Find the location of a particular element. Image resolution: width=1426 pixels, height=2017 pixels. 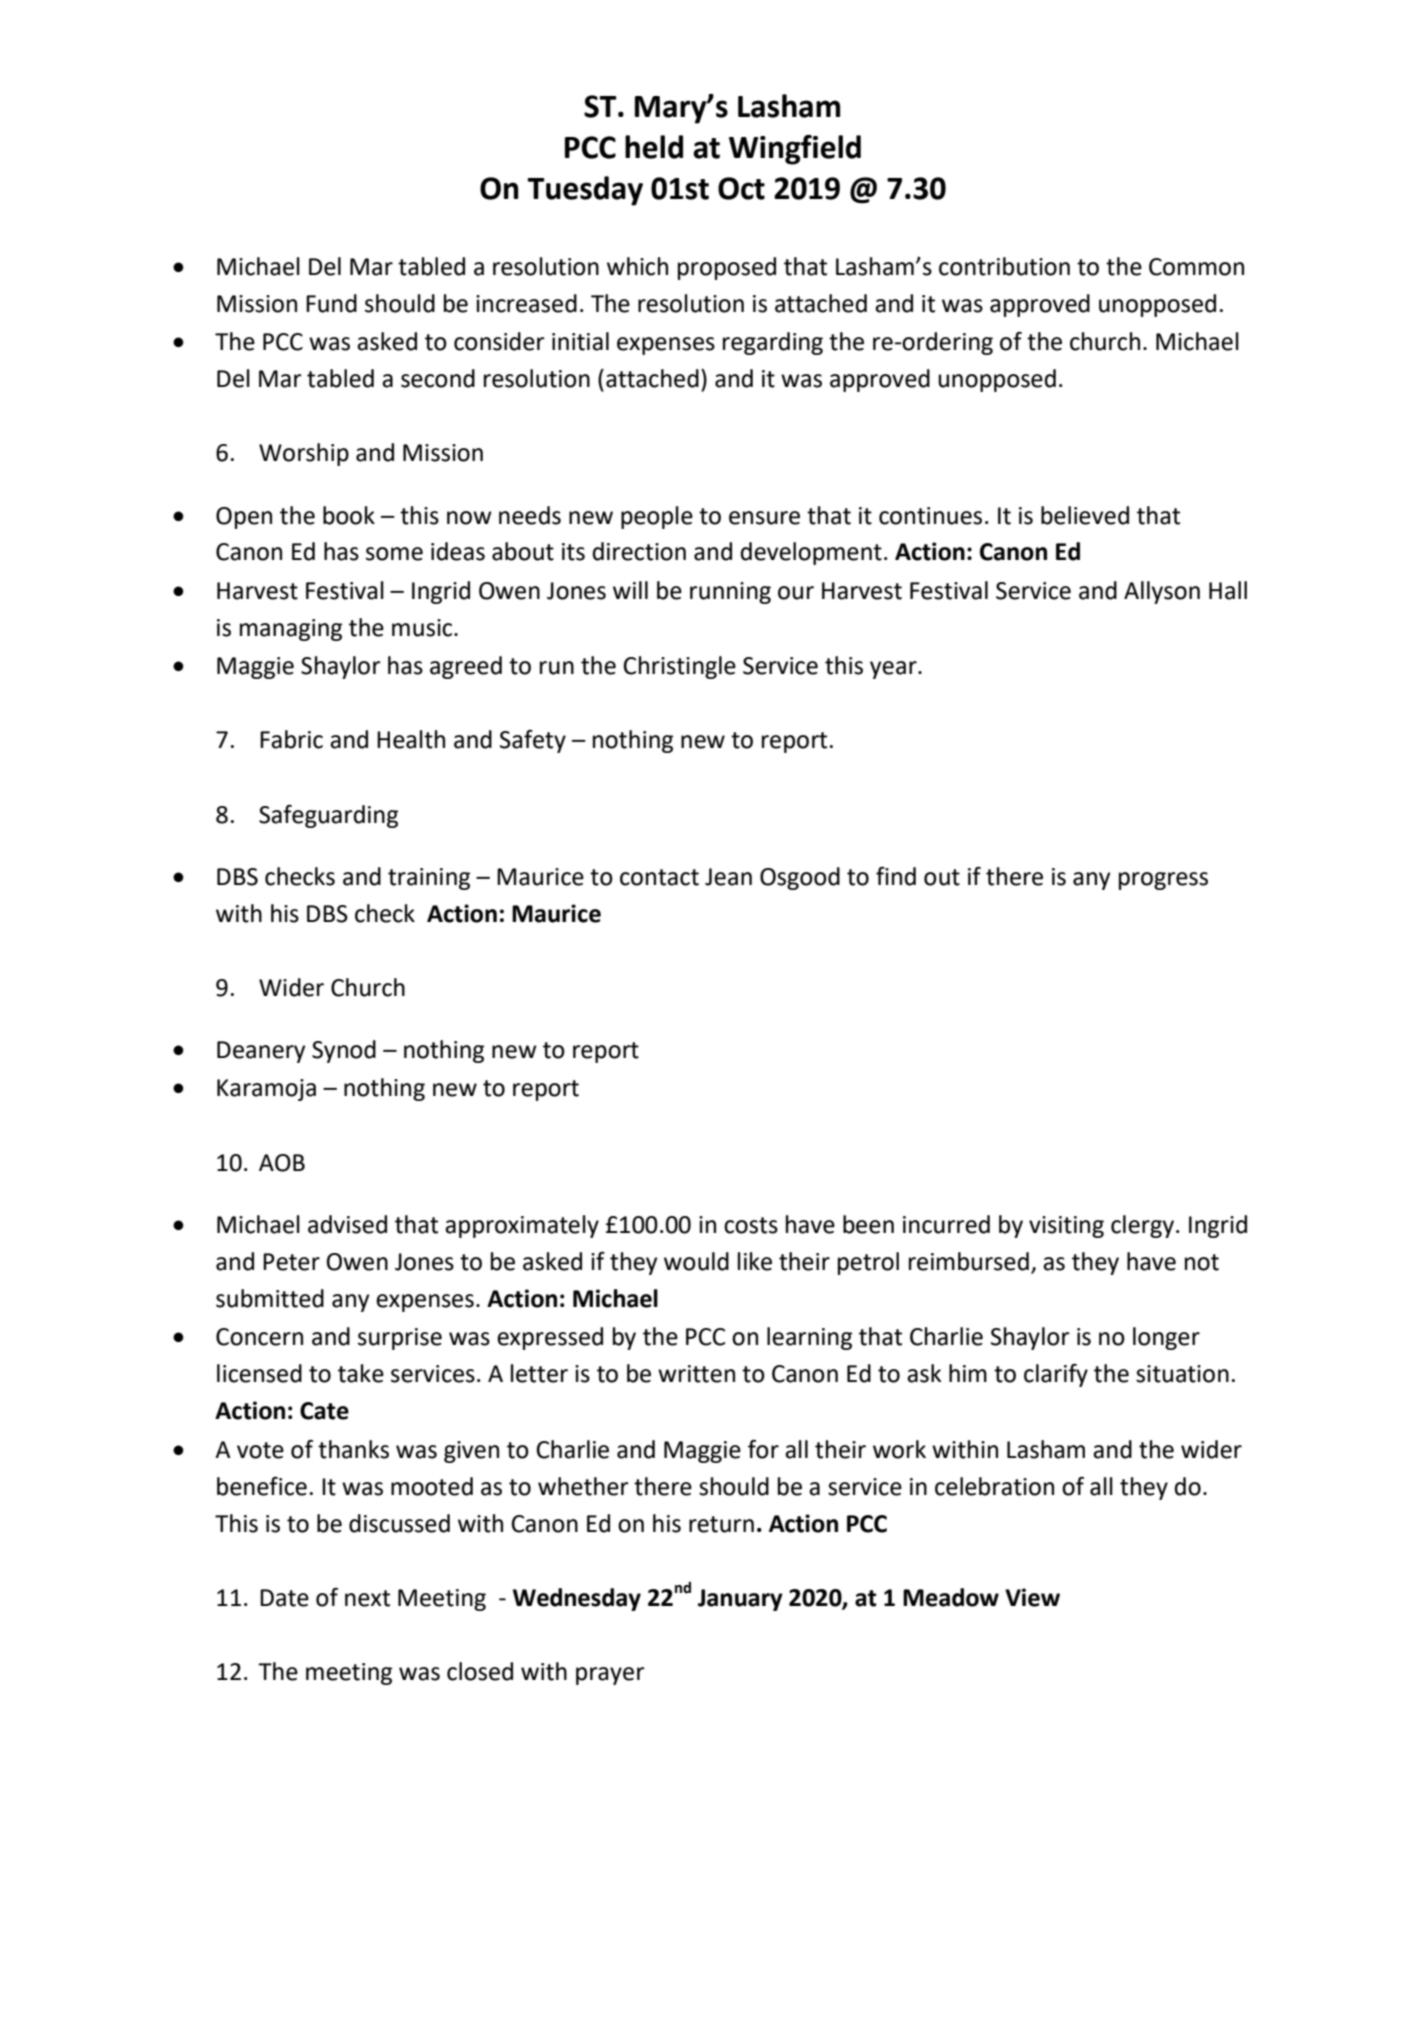

next is located at coordinates (367, 1598).
